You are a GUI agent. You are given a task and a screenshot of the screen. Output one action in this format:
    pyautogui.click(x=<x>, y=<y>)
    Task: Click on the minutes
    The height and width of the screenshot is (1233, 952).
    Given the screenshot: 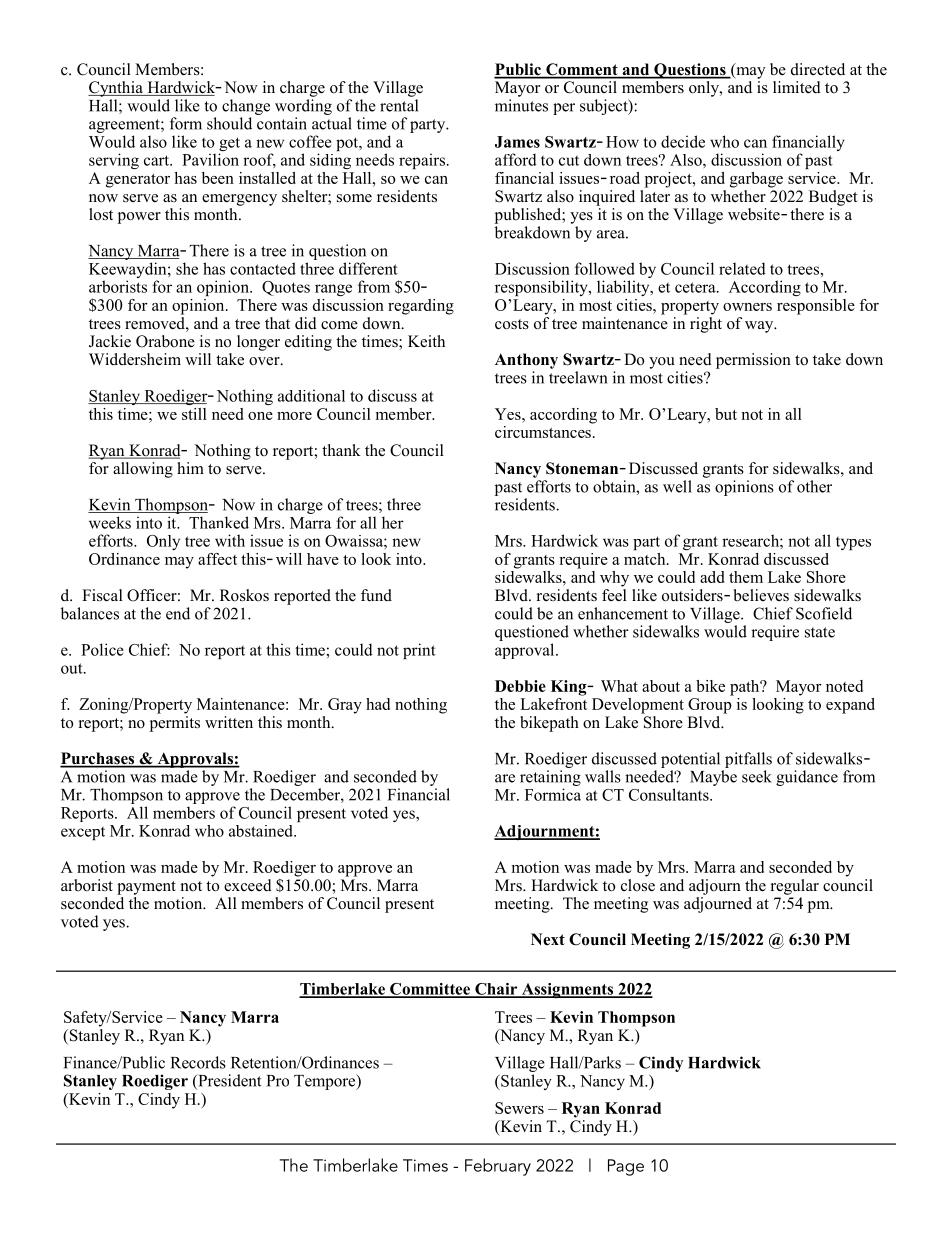 What is the action you would take?
    pyautogui.click(x=521, y=105)
